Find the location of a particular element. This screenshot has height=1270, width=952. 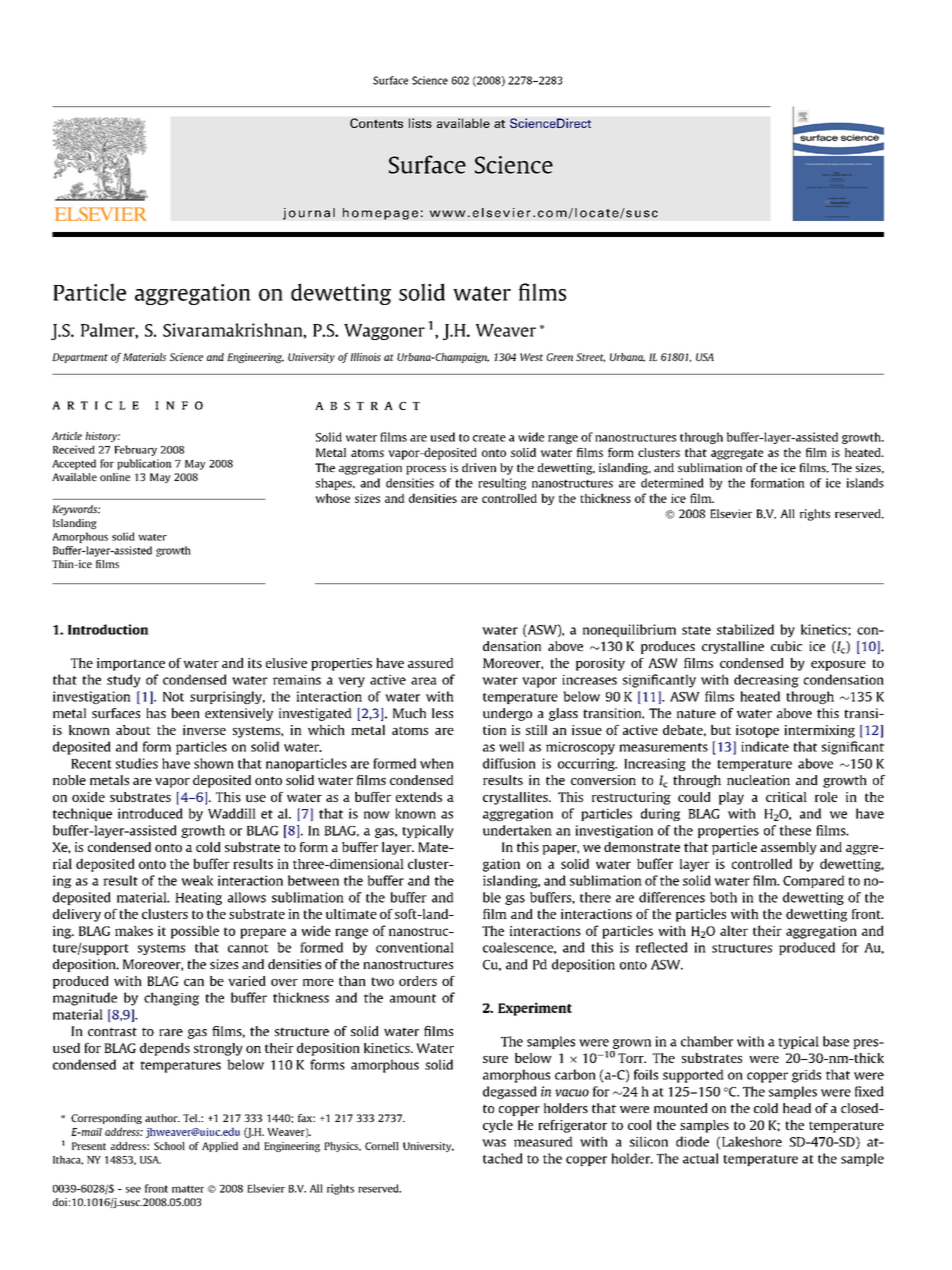

orders is located at coordinates (418, 981).
